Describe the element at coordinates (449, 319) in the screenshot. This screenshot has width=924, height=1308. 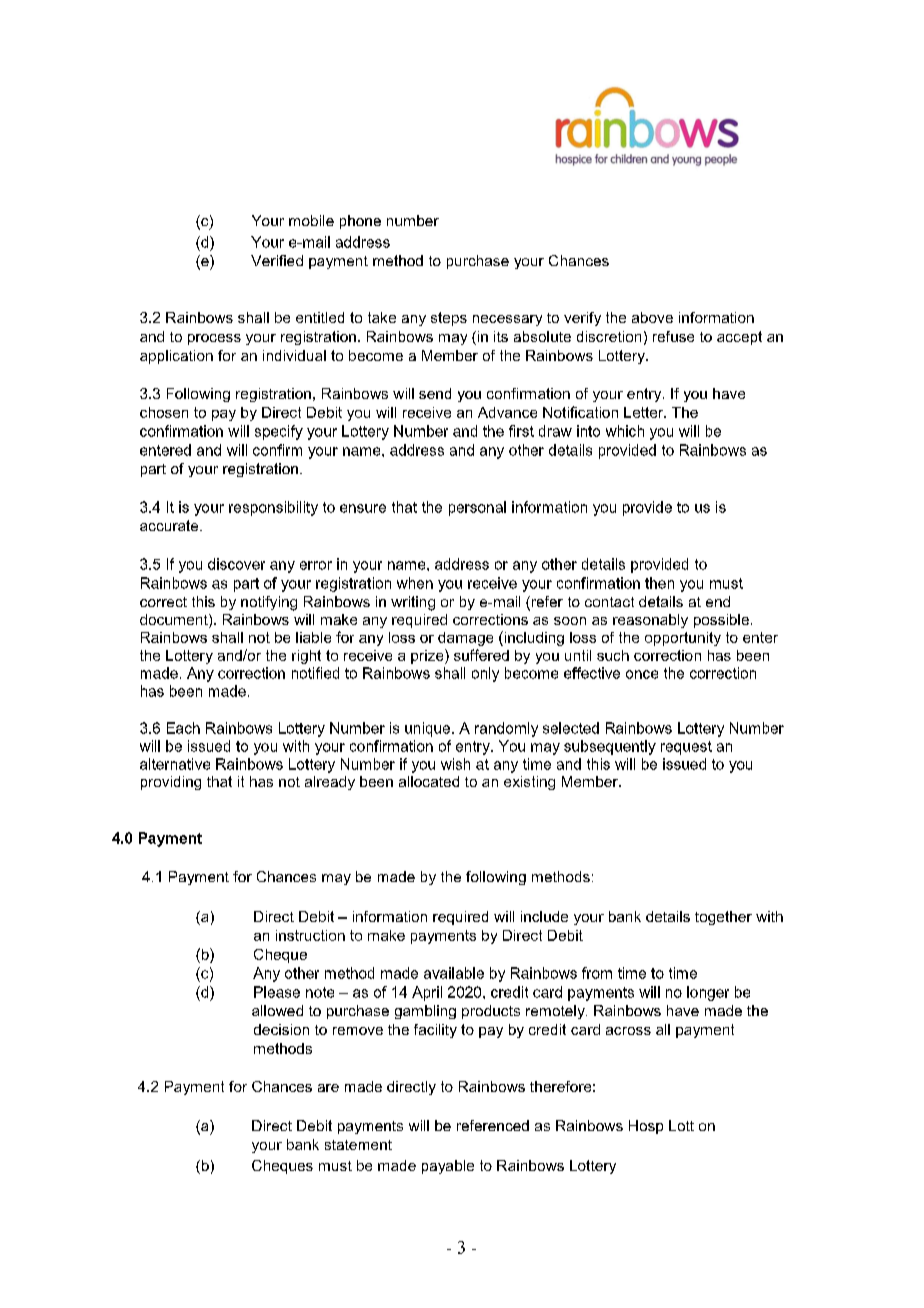
I see `steps` at that location.
